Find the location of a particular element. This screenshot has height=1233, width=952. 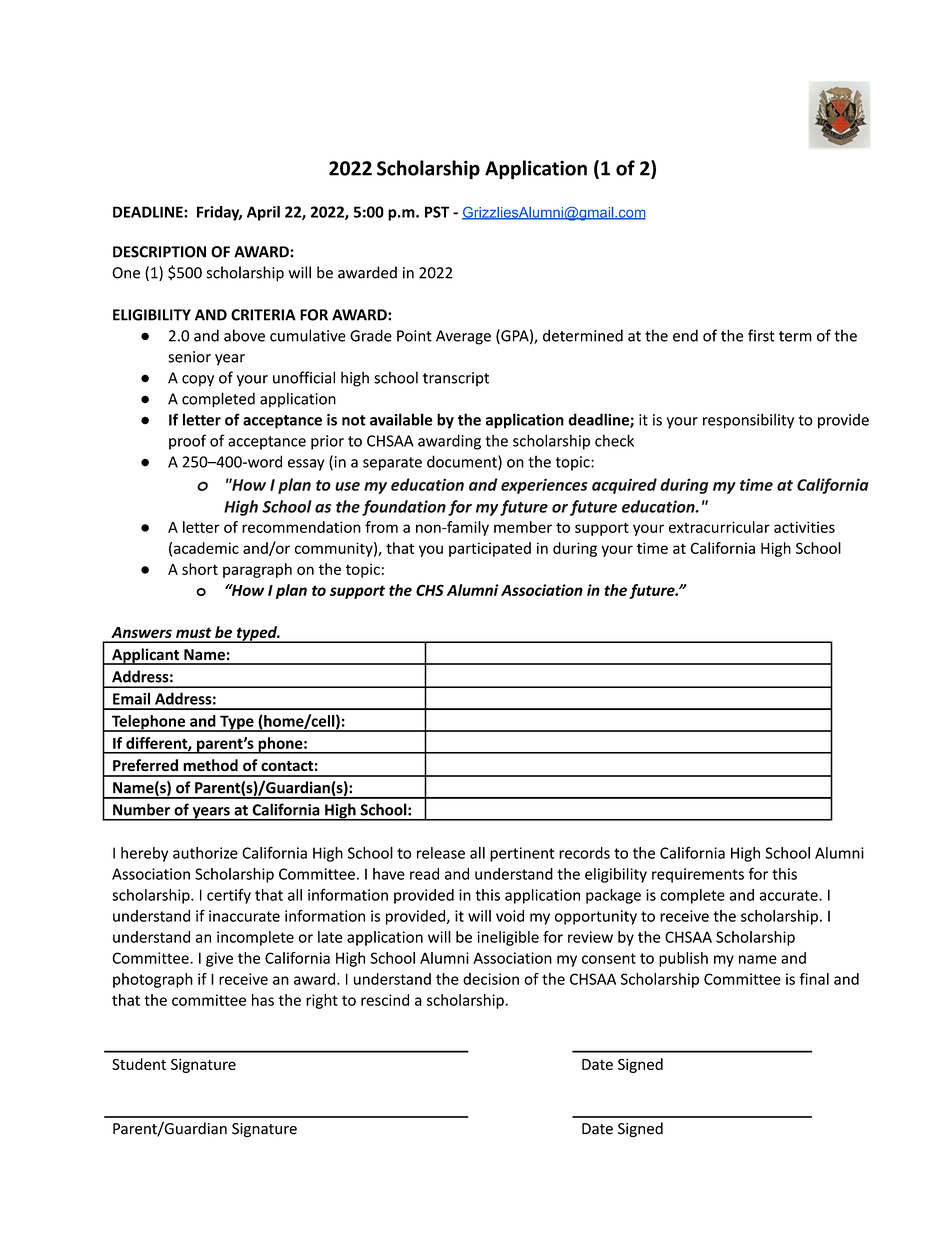

responsibility is located at coordinates (748, 421).
